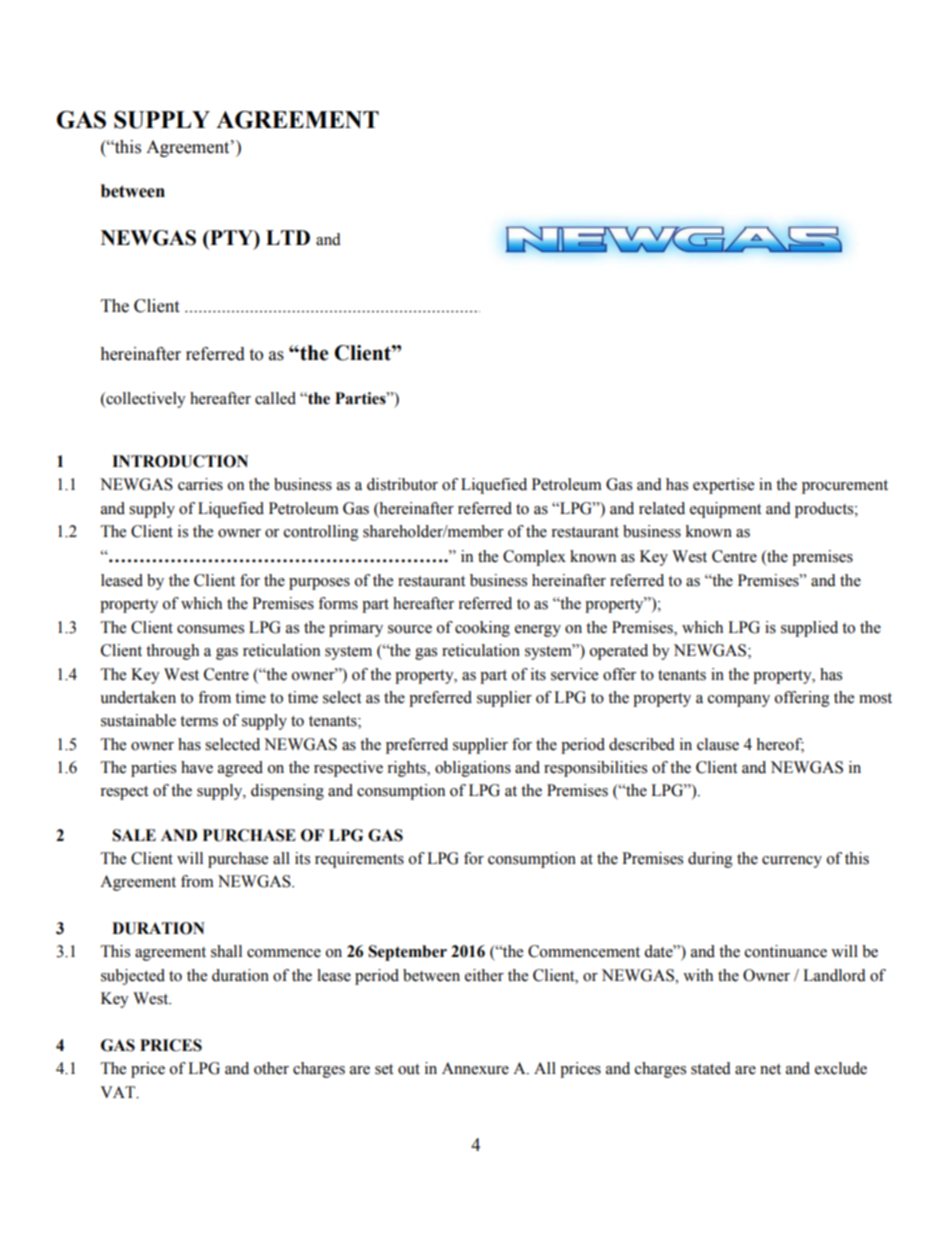 The width and height of the document is (952, 1233). What do you see at coordinates (482, 629) in the document?
I see `cooking` at bounding box center [482, 629].
